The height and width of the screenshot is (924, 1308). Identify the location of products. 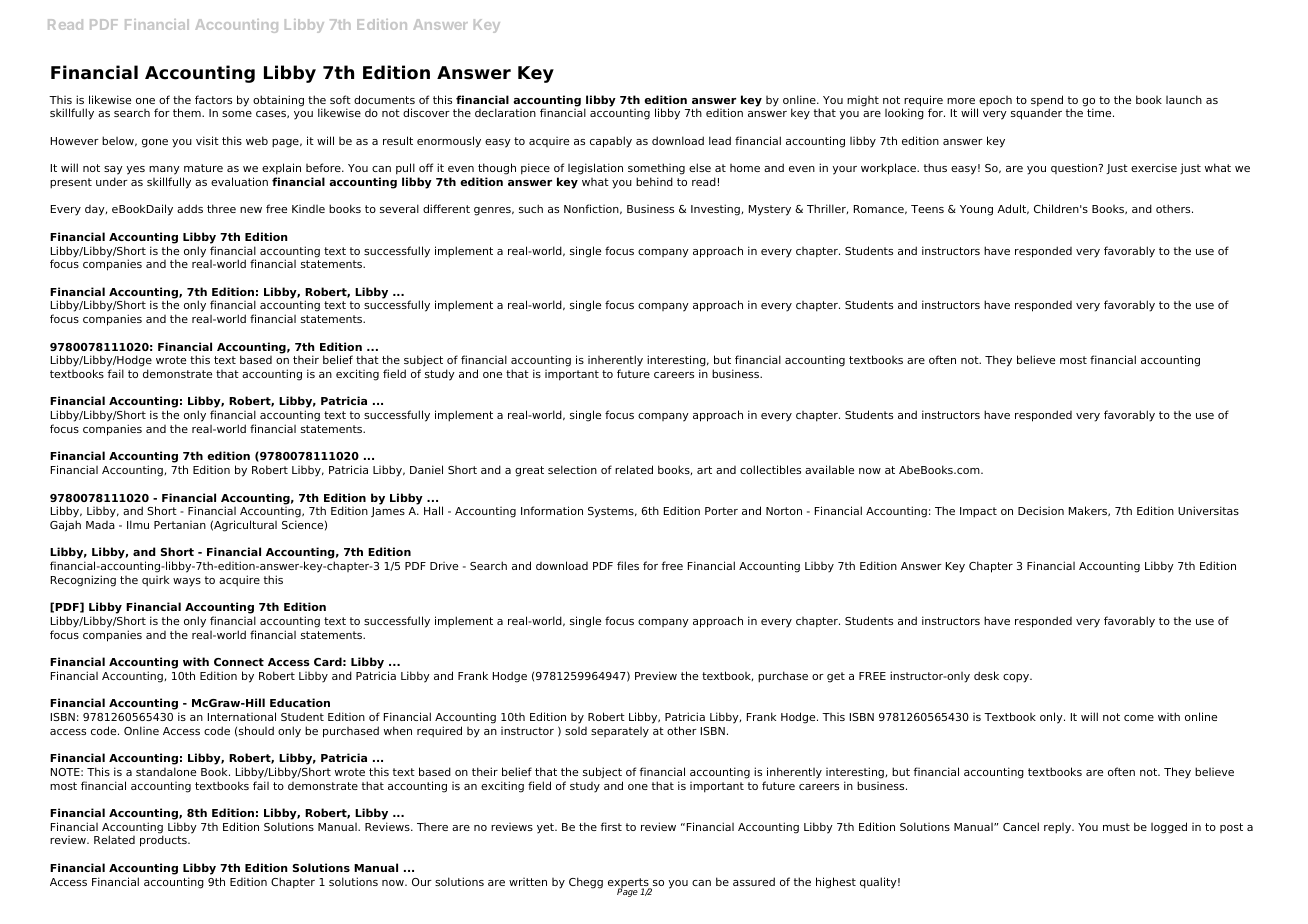
(164, 841).
